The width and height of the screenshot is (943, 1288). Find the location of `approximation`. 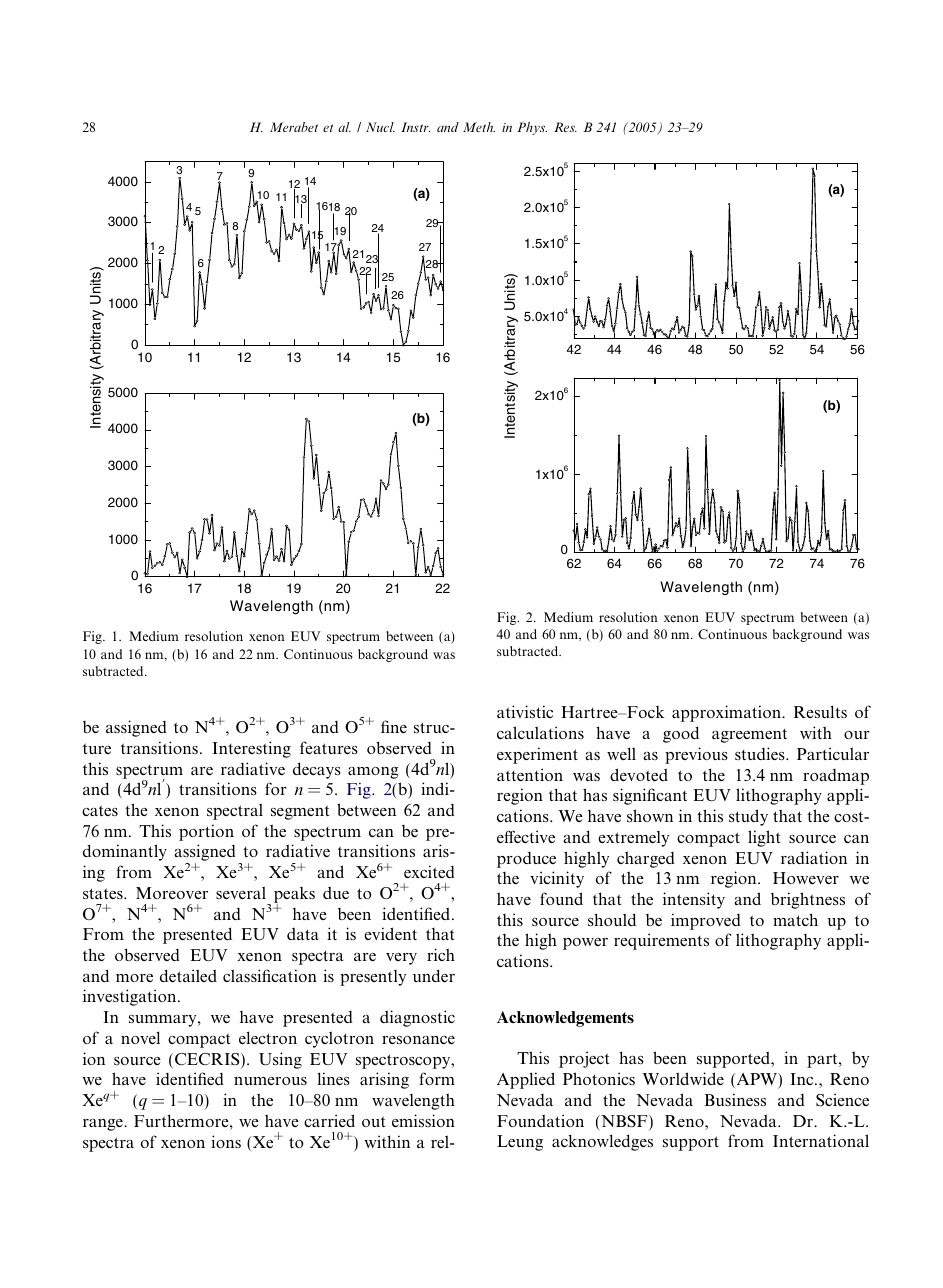

approximation is located at coordinates (728, 713).
